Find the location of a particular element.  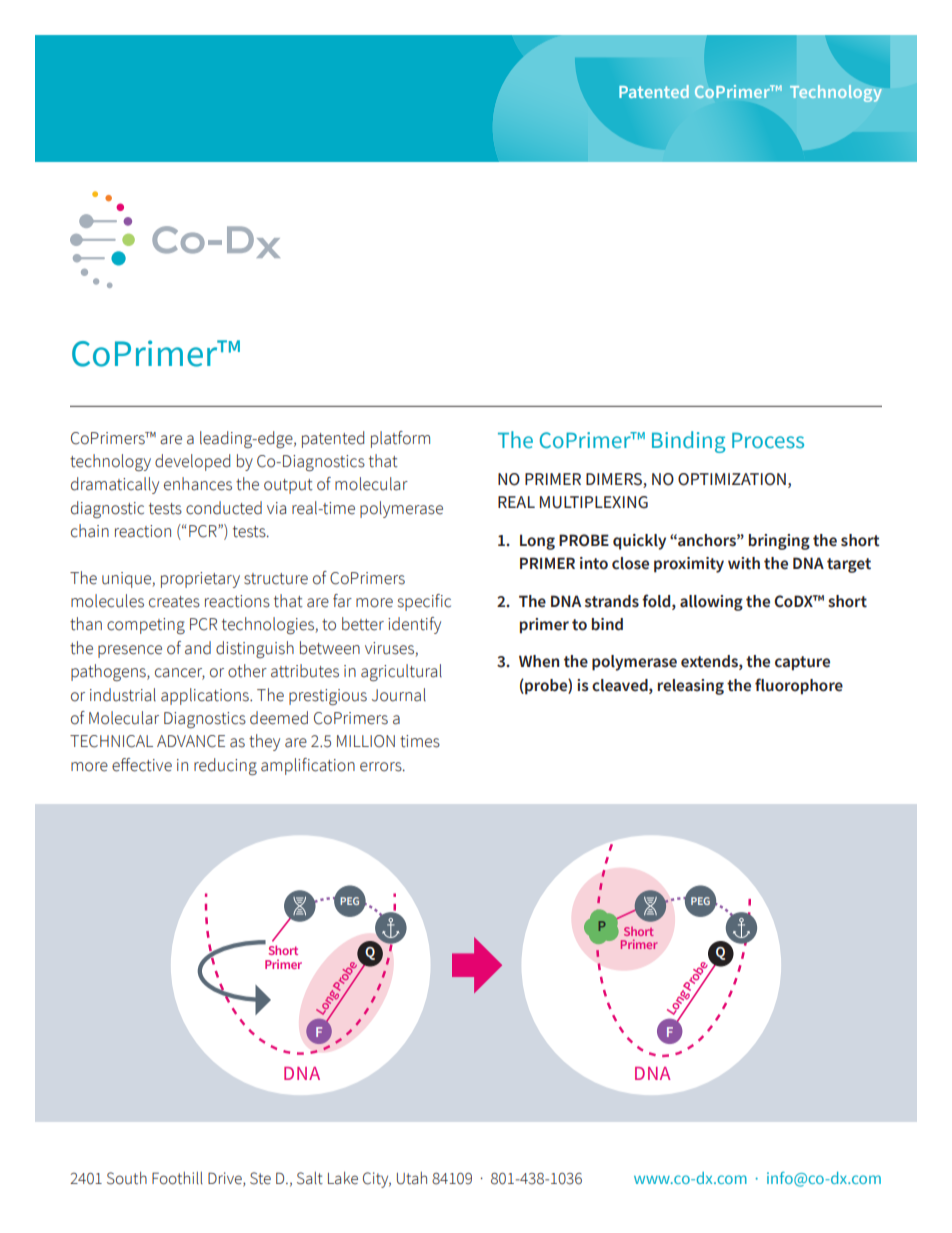

Utah is located at coordinates (412, 1178).
